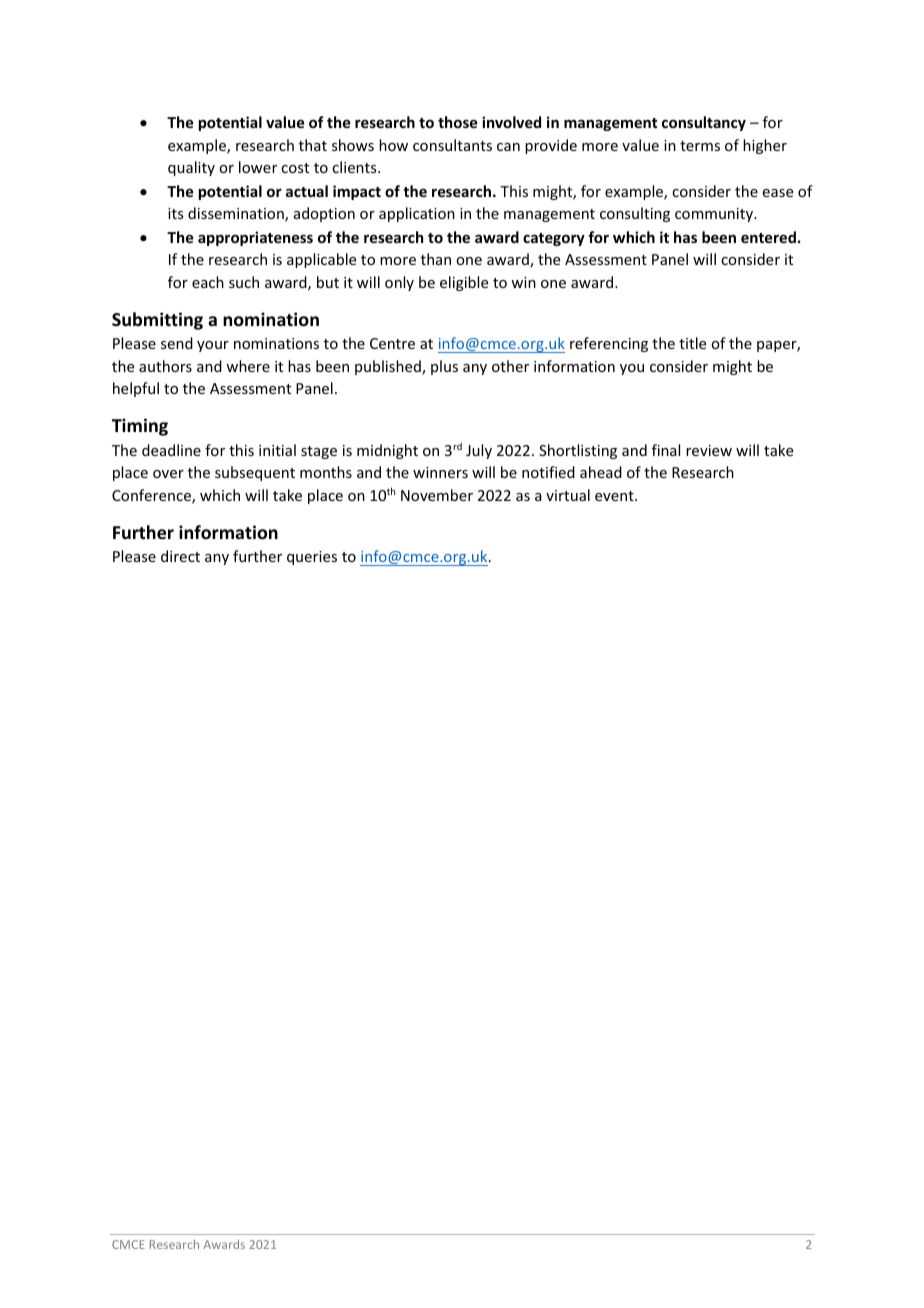 This page has width=924, height=1308. I want to click on consultants, so click(452, 145).
